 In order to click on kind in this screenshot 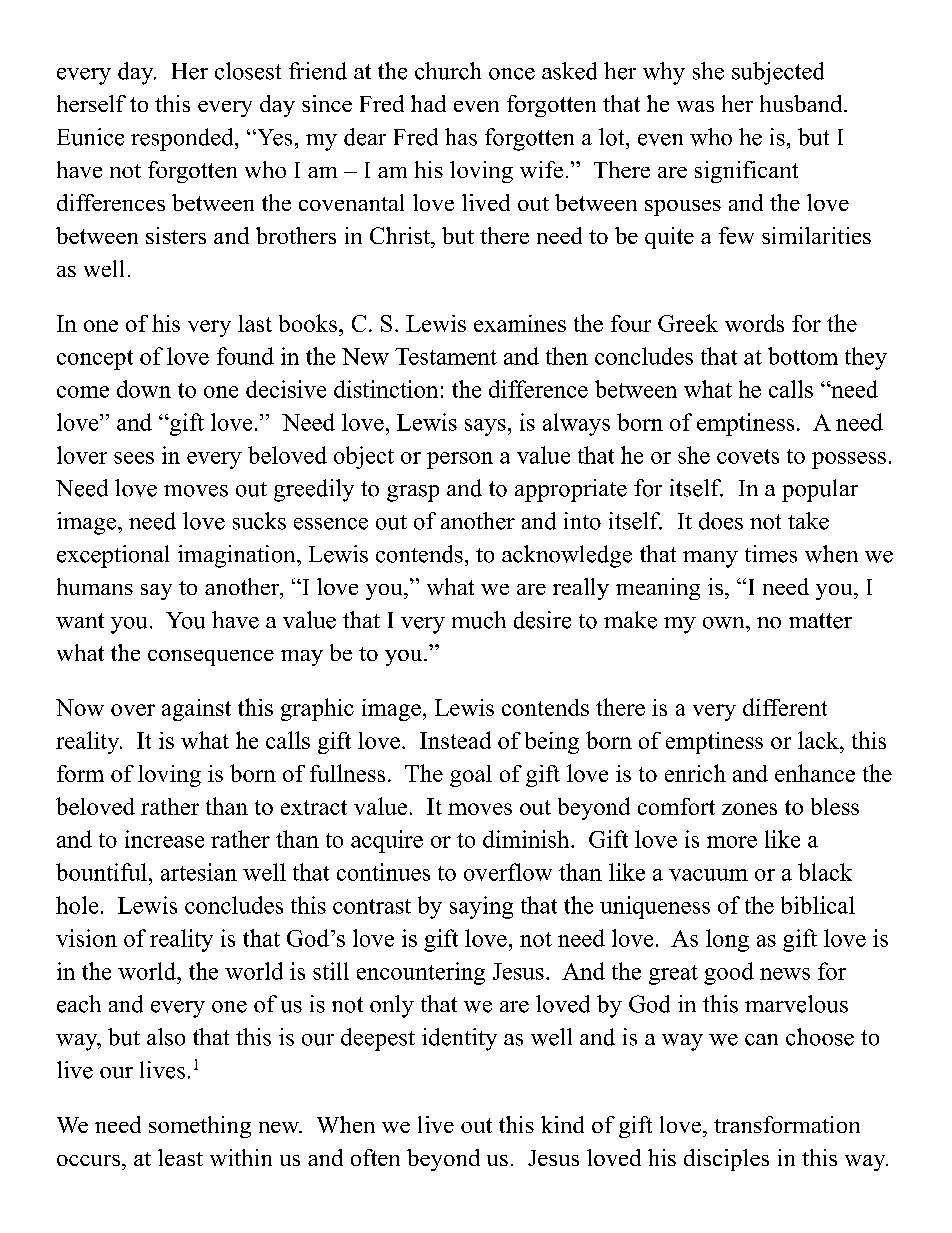, I will do `click(562, 1124)`.
